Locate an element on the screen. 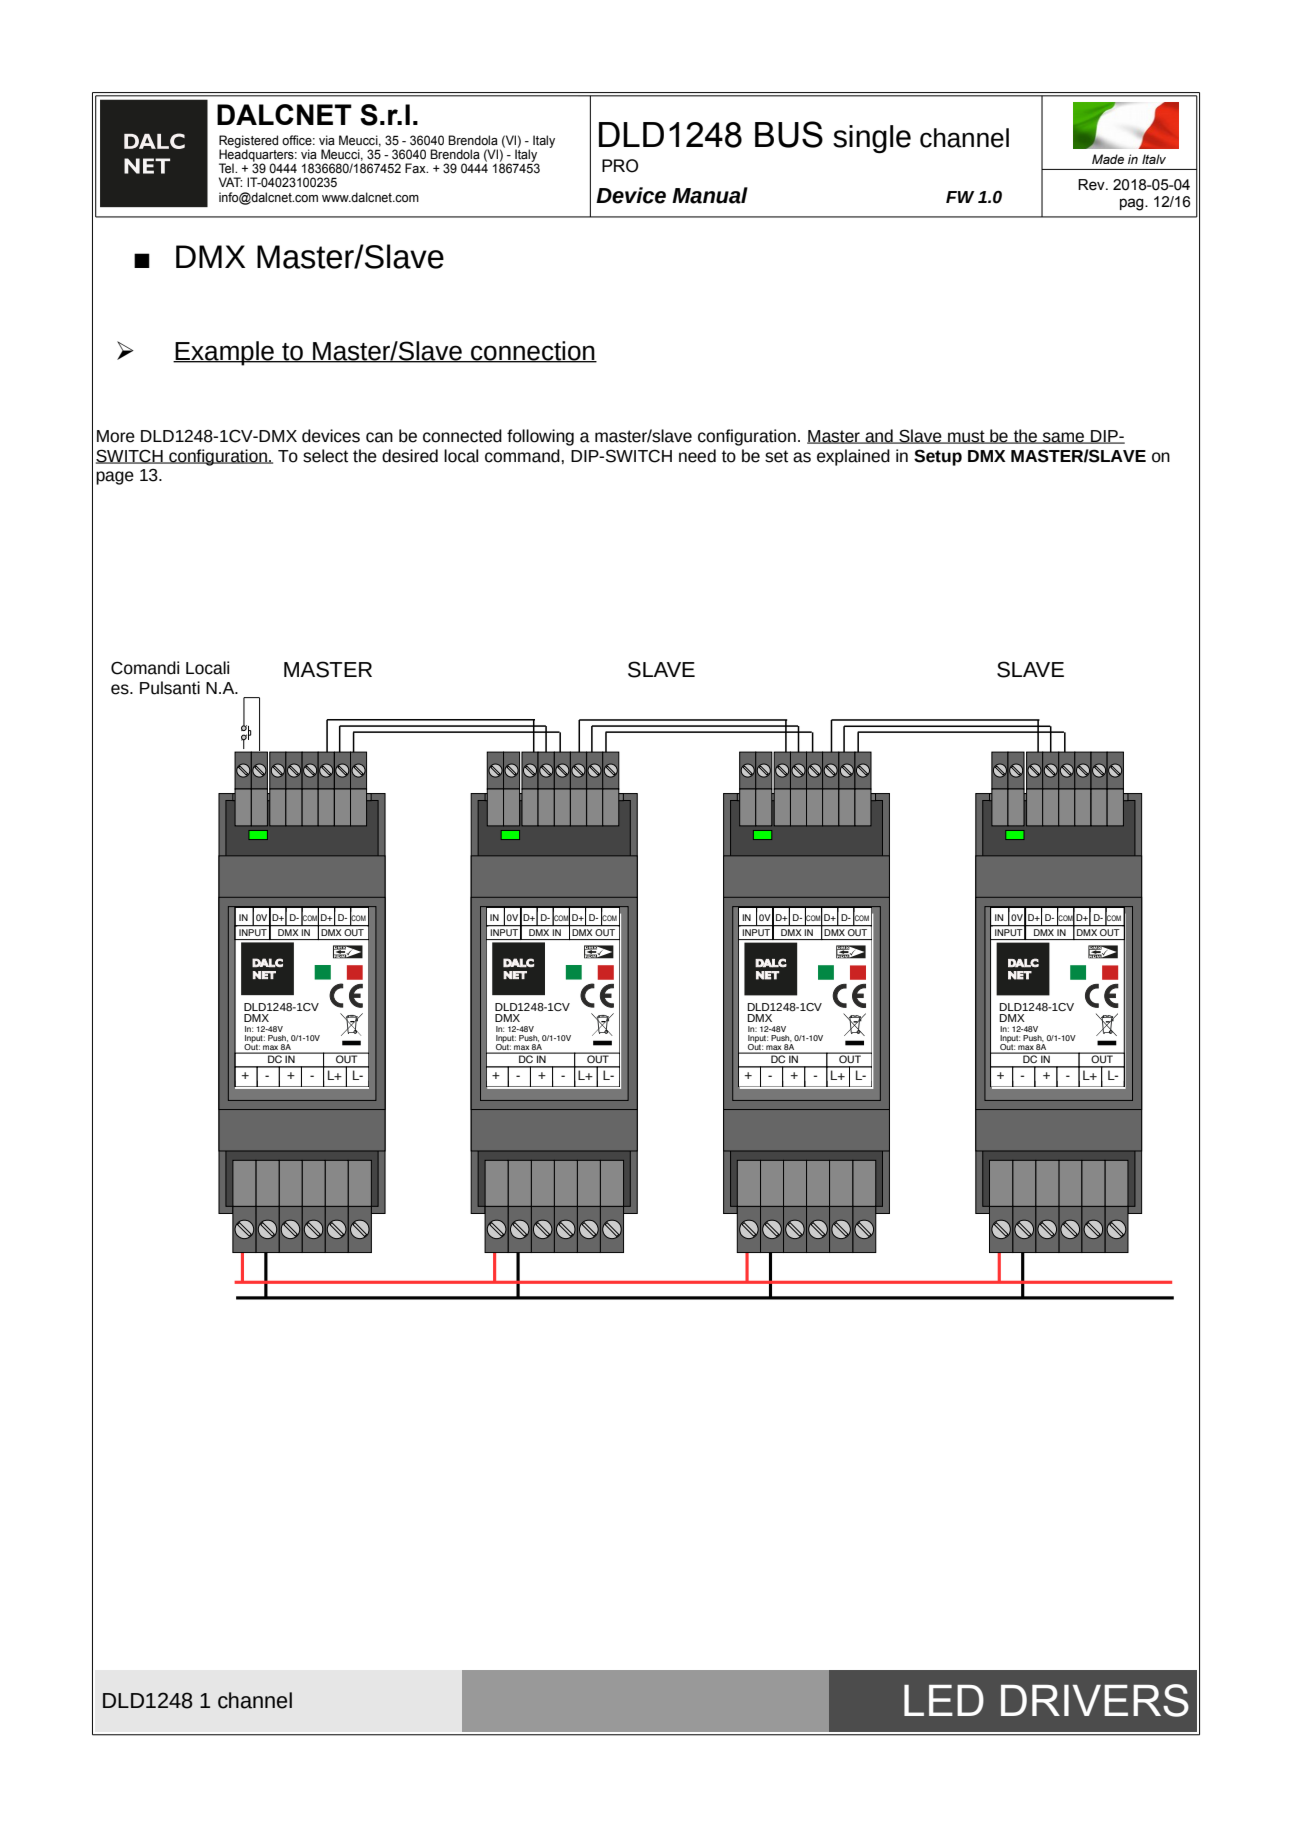  Rev is located at coordinates (1092, 185).
